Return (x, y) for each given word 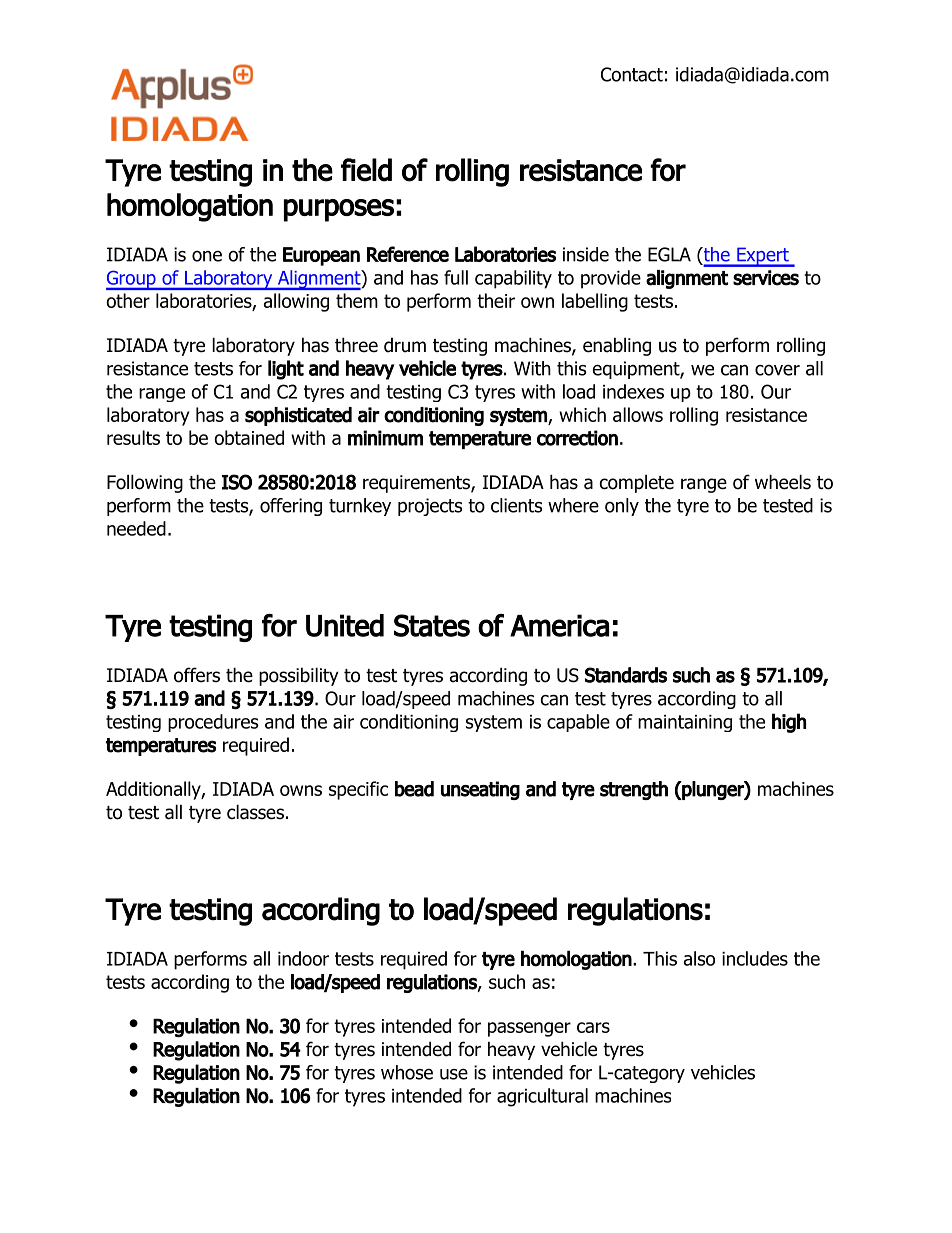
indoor (303, 958)
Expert (763, 257)
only (622, 507)
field (366, 170)
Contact (632, 74)
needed (136, 528)
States (432, 625)
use (454, 1074)
